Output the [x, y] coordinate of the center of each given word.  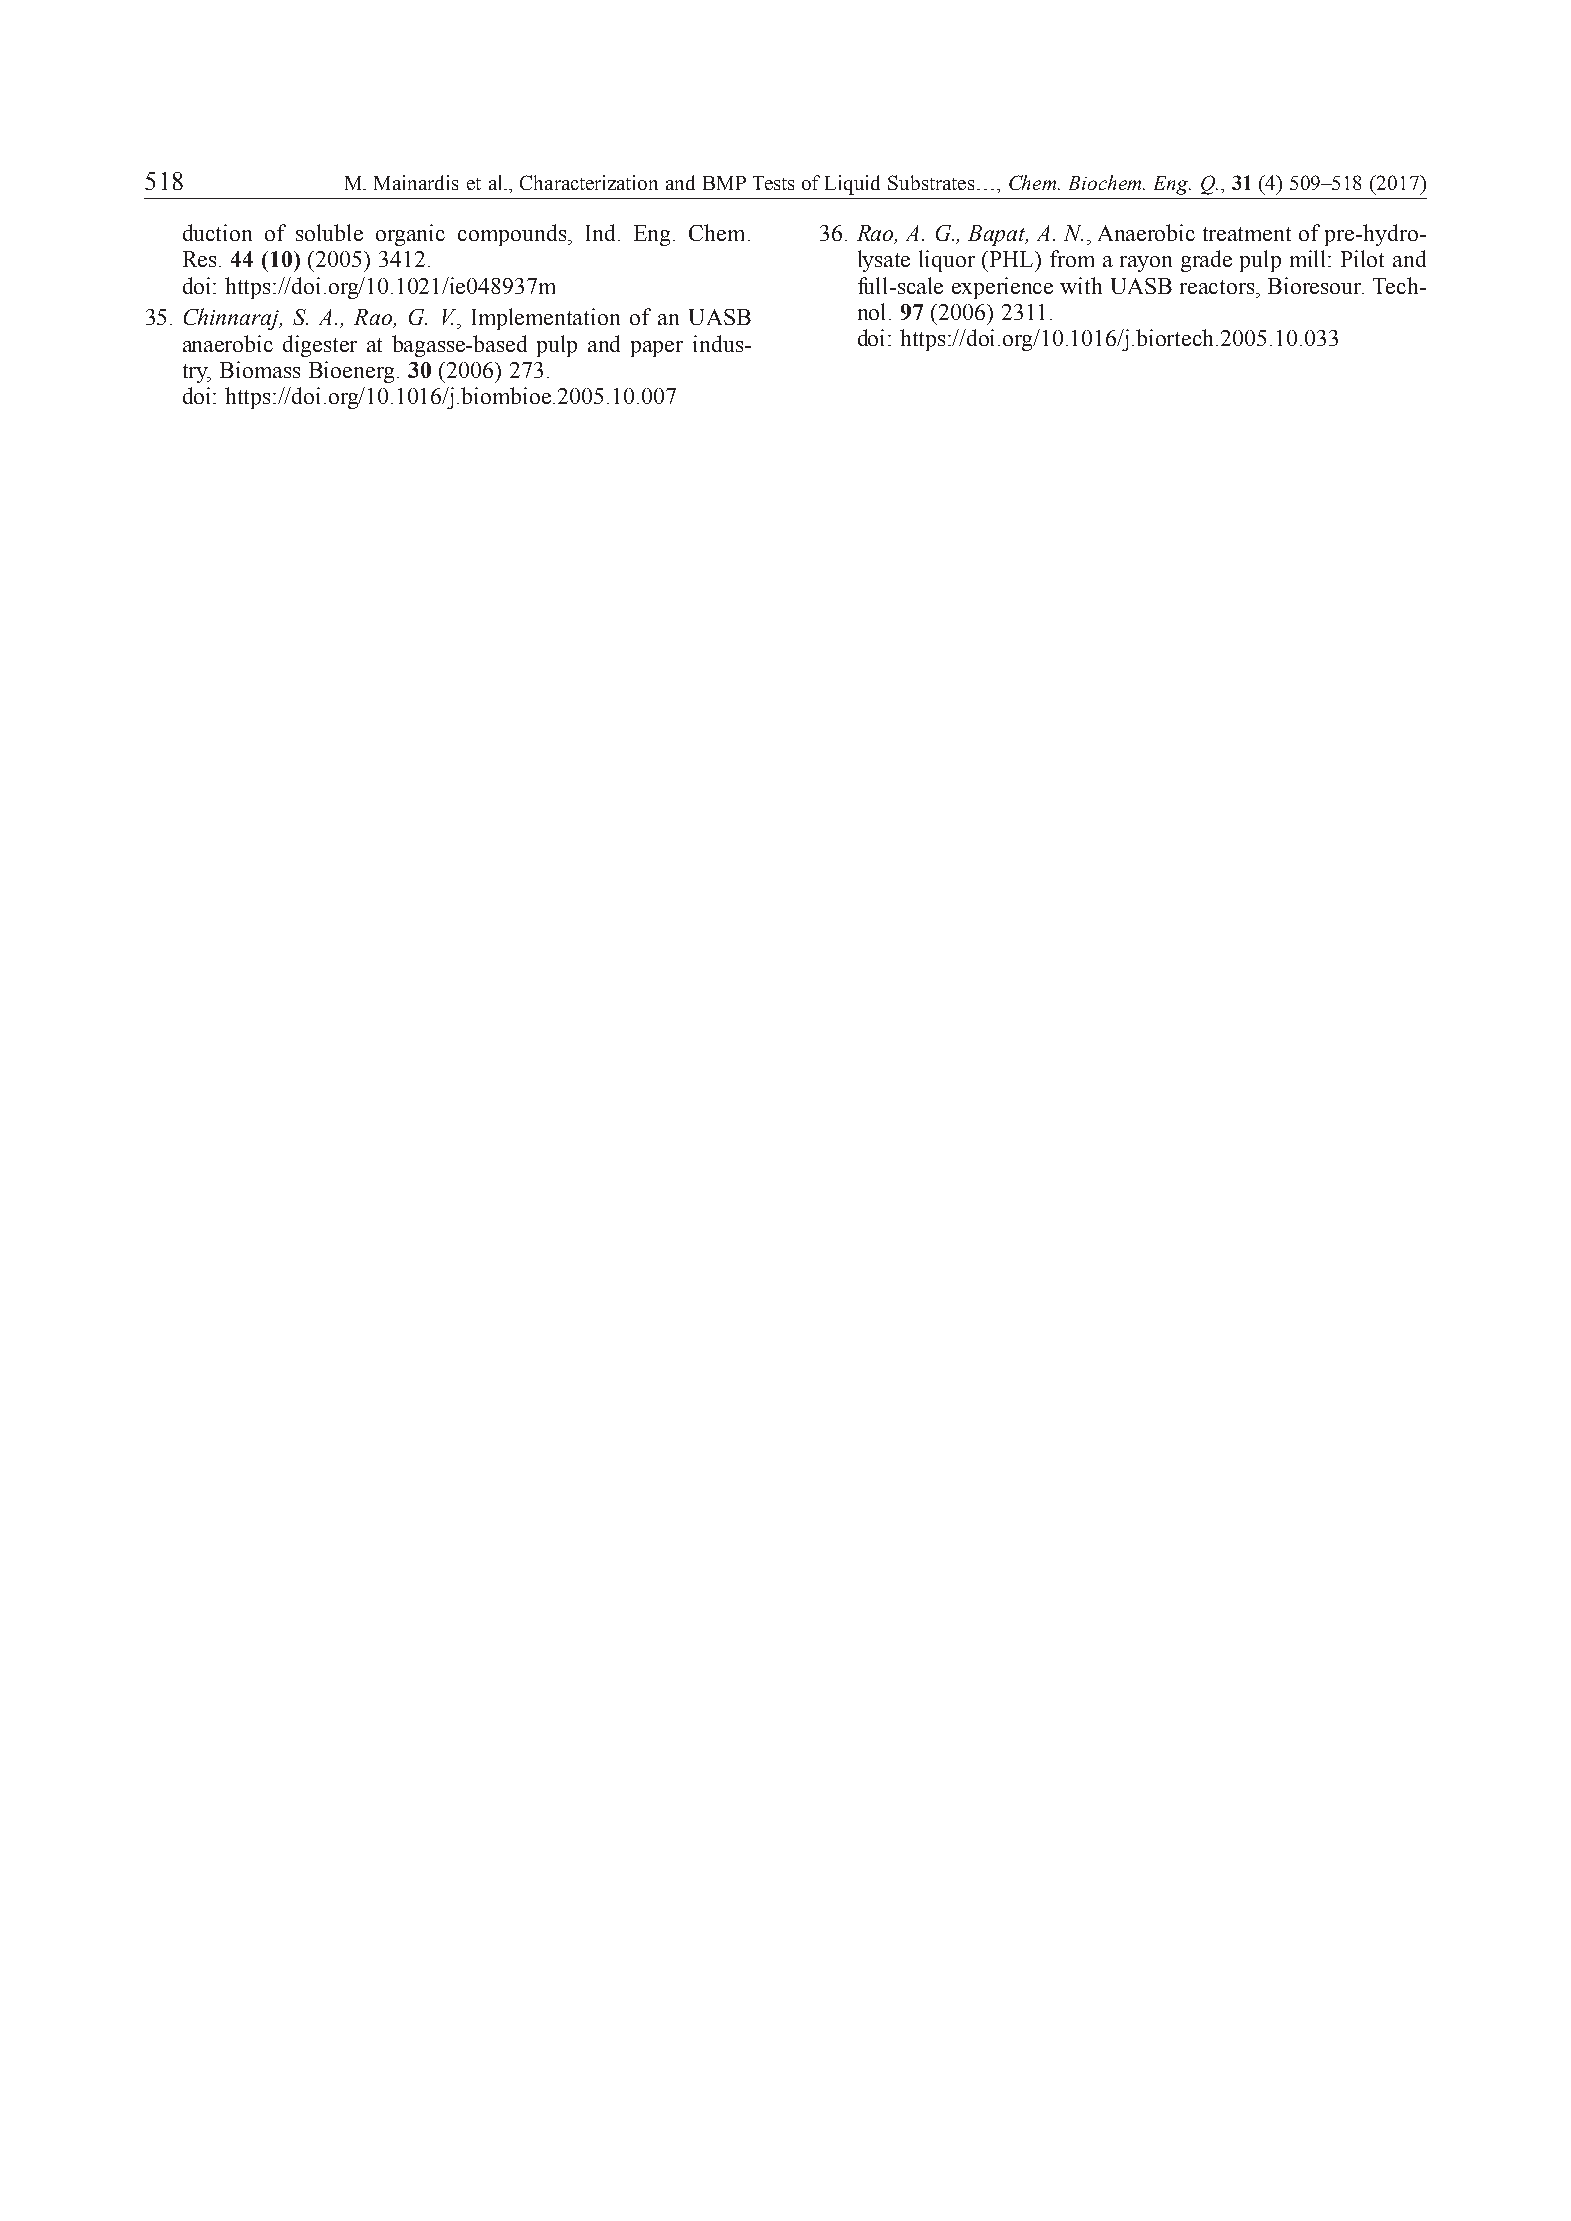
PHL [1013, 259]
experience [1002, 288]
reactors [1218, 287]
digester [320, 346]
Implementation [546, 319]
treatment [1247, 234]
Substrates [931, 182]
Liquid [852, 185]
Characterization [589, 182]
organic [410, 235]
